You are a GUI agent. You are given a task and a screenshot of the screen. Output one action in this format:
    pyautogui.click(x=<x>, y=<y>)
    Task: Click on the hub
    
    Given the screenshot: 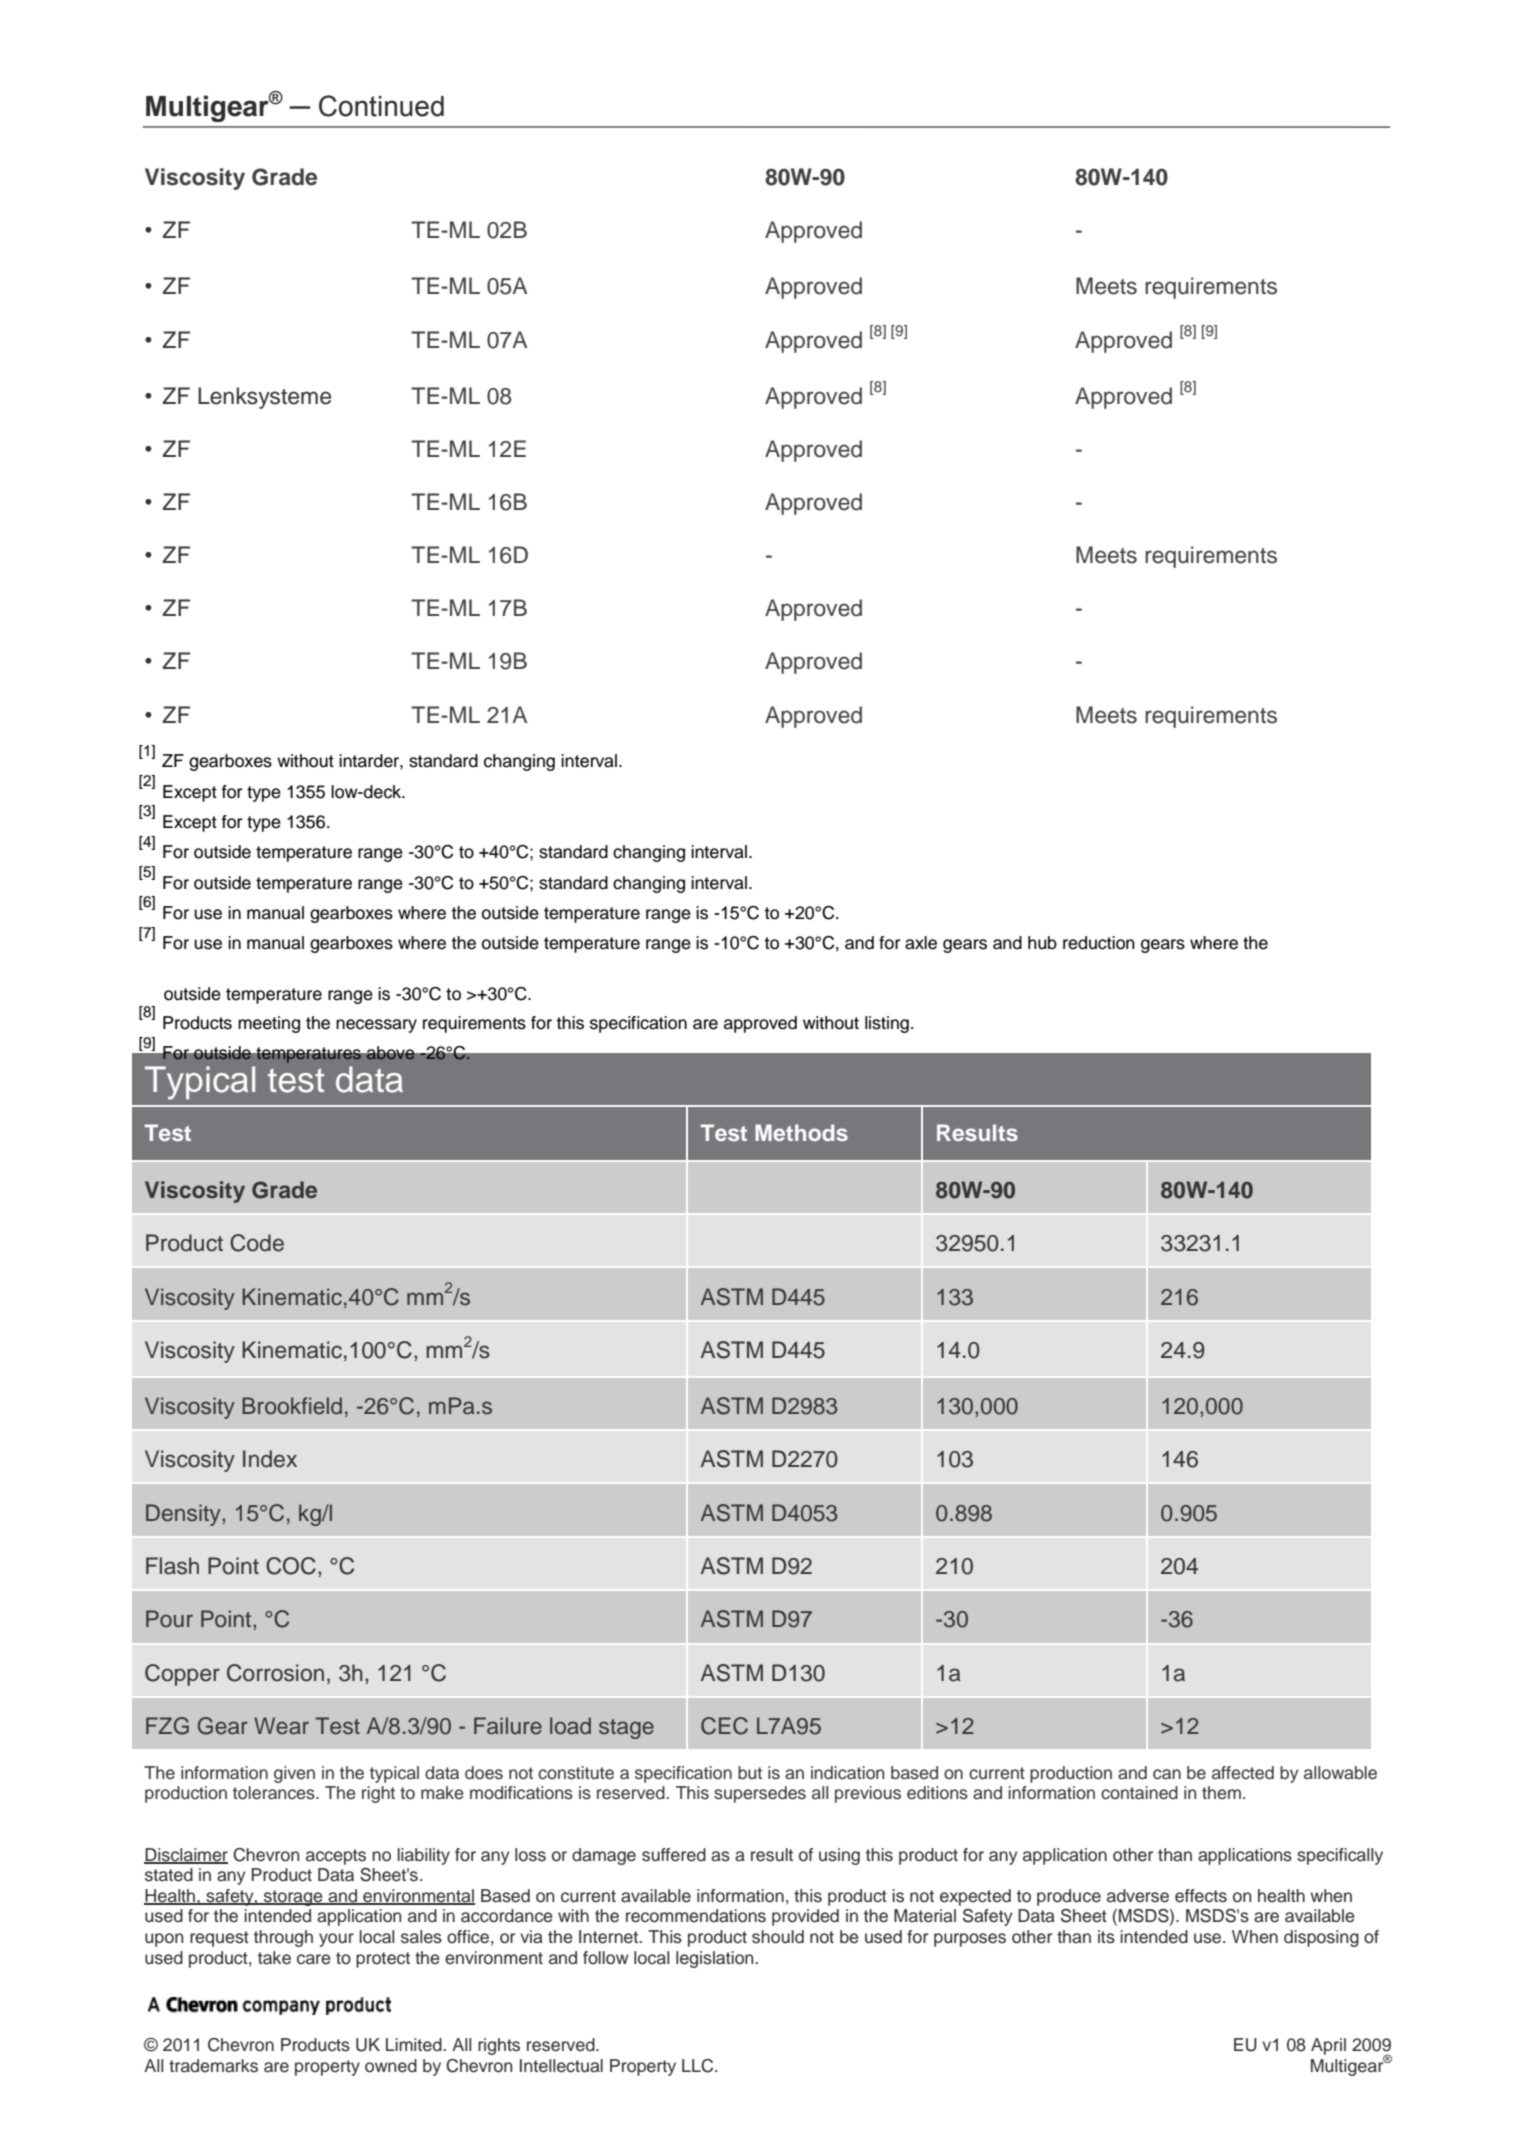 What is the action you would take?
    pyautogui.click(x=1042, y=943)
